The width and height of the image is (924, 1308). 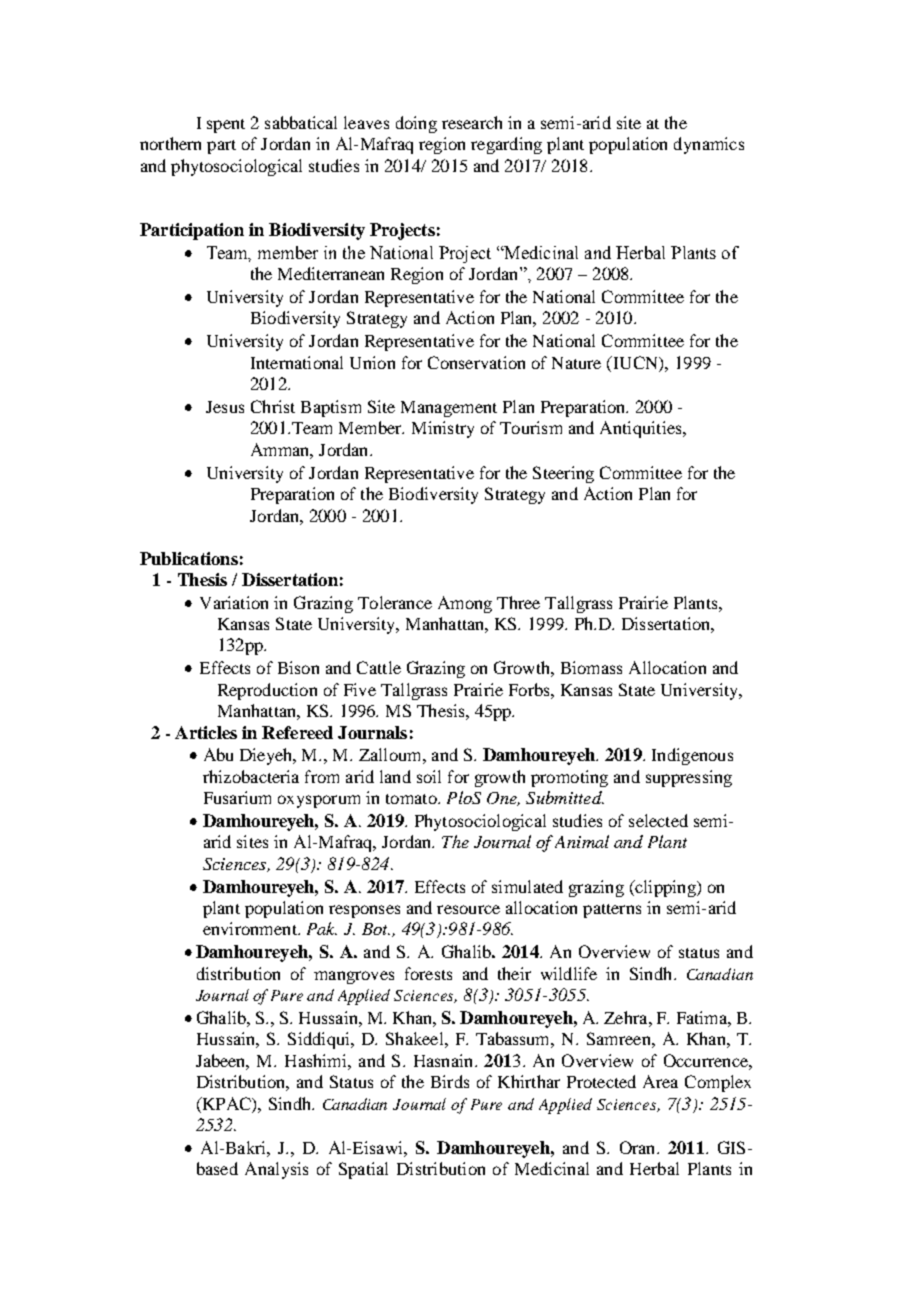 What do you see at coordinates (225, 407) in the image?
I see `Jesus` at bounding box center [225, 407].
